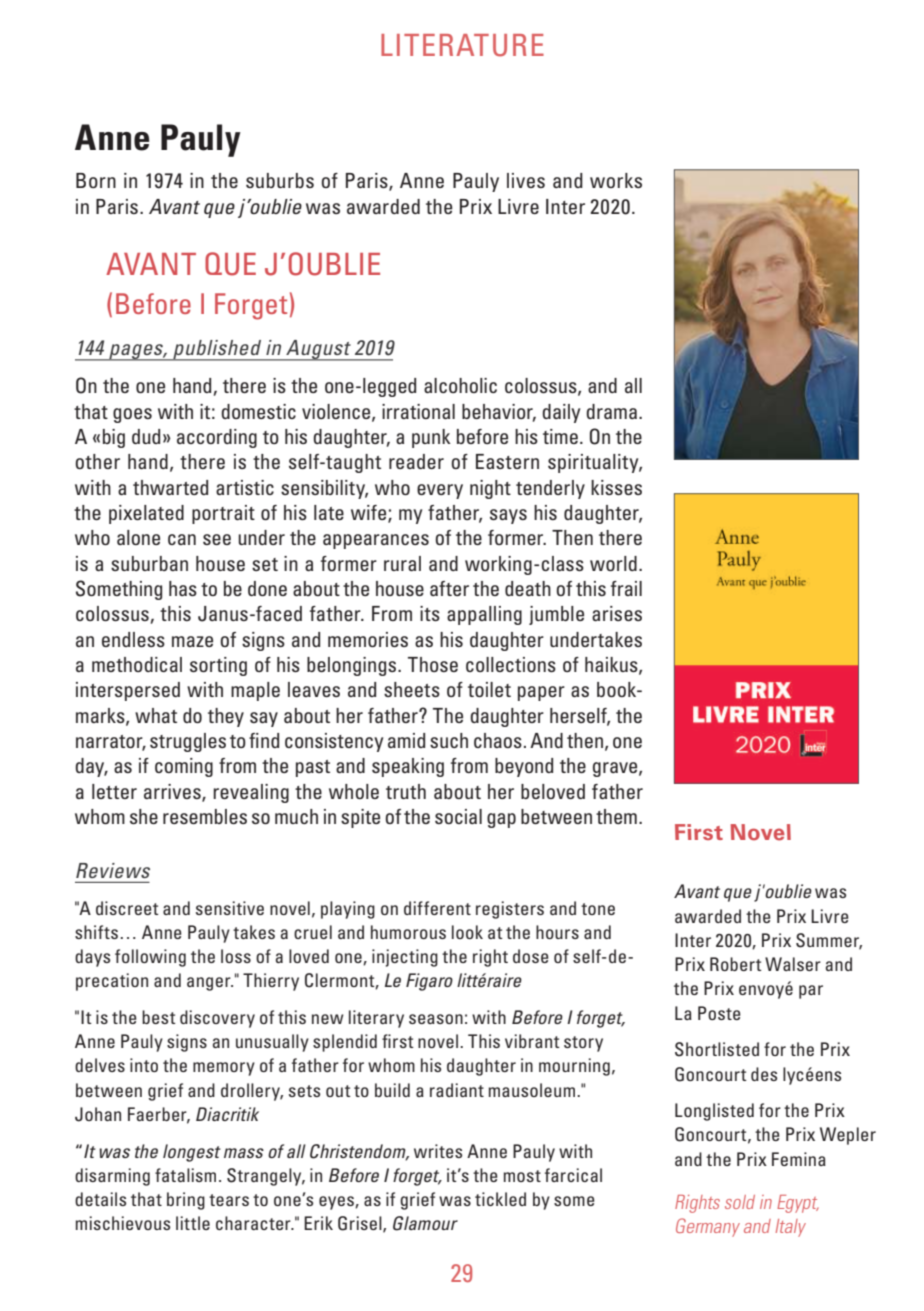 The image size is (924, 1311). Describe the element at coordinates (182, 539) in the page. I see `can` at that location.
